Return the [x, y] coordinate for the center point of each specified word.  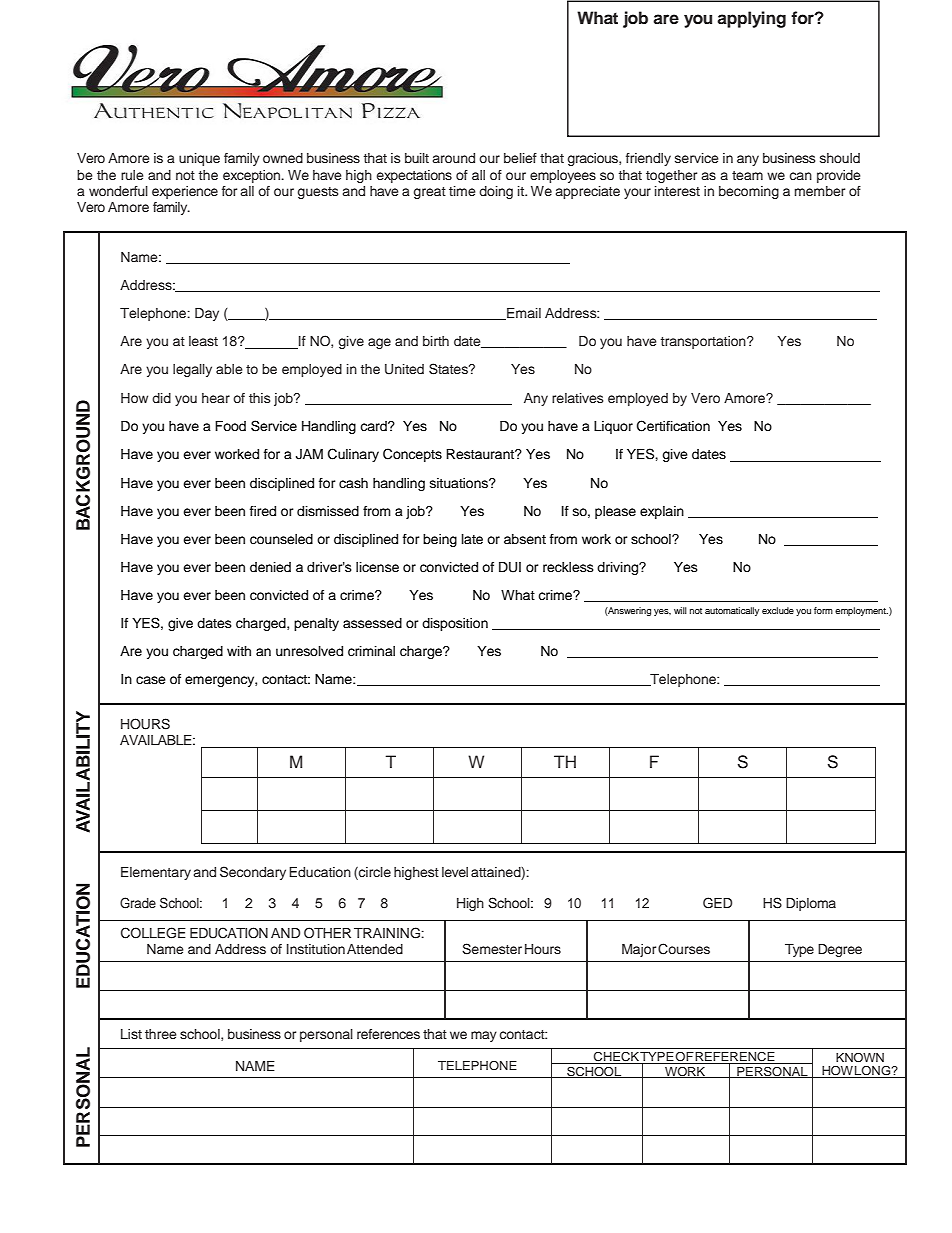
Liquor [613, 427]
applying [751, 19]
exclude [778, 610]
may [484, 1036]
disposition [455, 624]
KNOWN [860, 1057]
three [161, 1034]
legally [192, 370]
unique [199, 159]
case [151, 680]
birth [436, 341]
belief [520, 158]
